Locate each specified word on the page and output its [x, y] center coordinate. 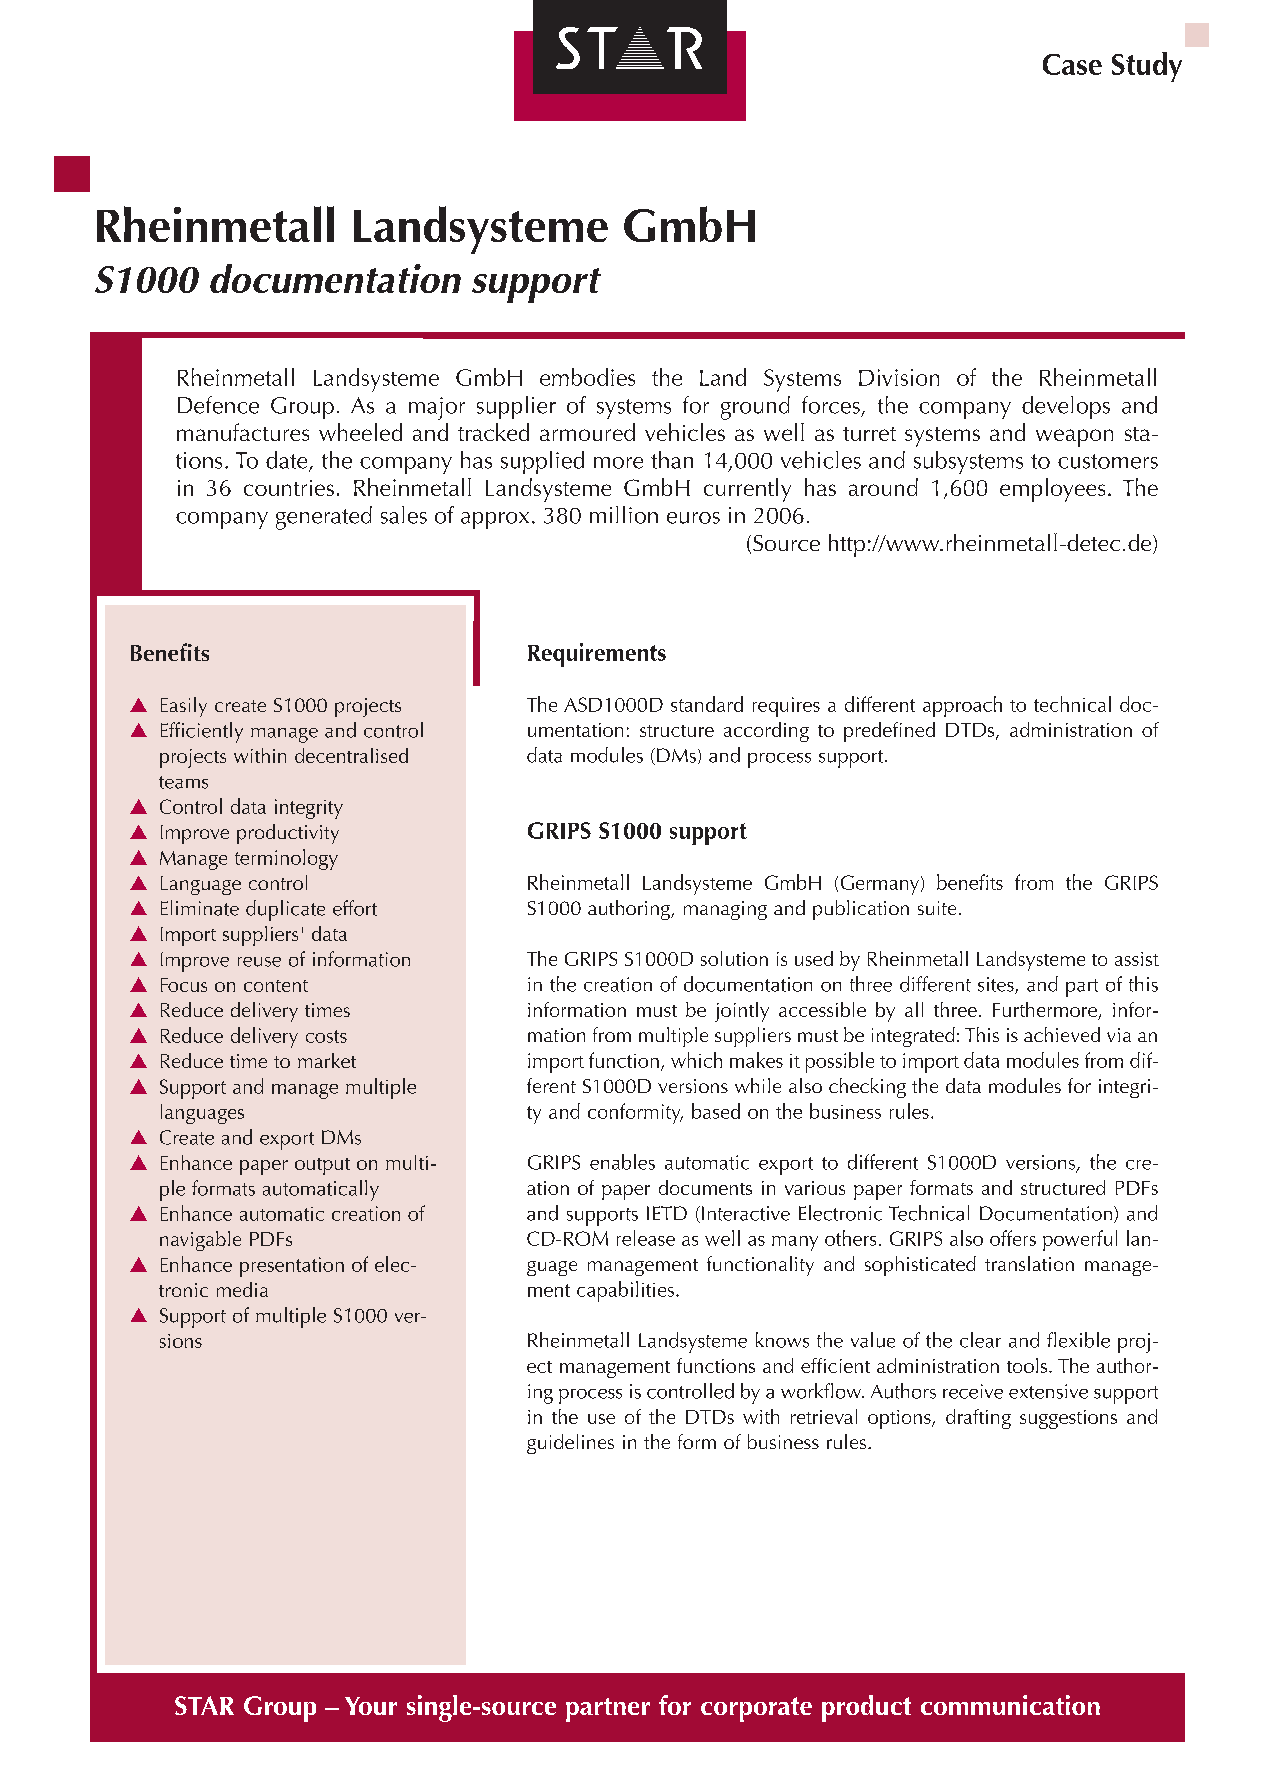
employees [1052, 490]
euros [693, 518]
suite [937, 908]
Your [371, 1706]
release [646, 1238]
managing [725, 910]
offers [1013, 1238]
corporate [756, 1709]
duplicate [285, 910]
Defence [218, 405]
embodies [587, 377]
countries [289, 488]
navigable [200, 1241]
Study [1147, 67]
